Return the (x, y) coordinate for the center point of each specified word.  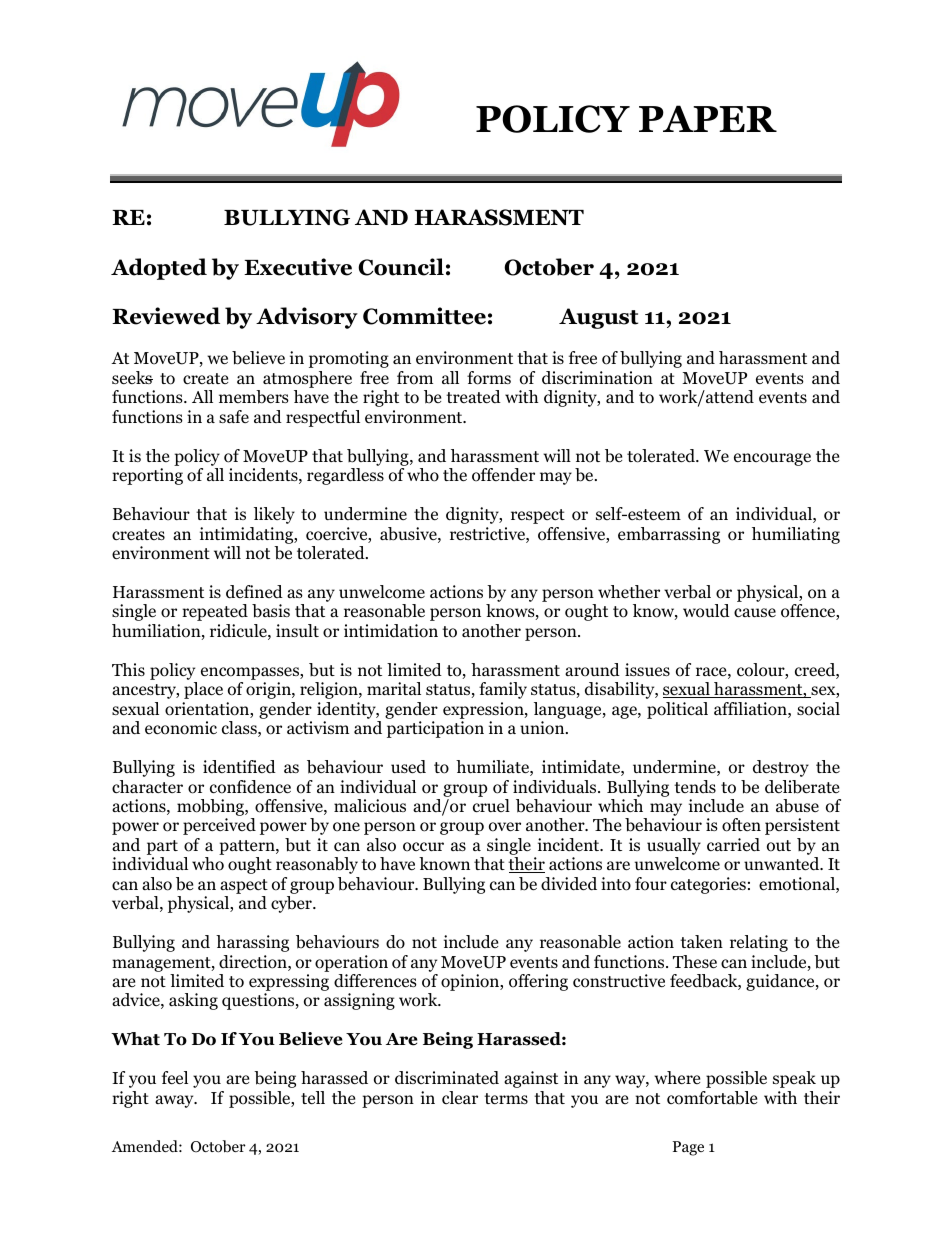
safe (234, 416)
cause (755, 612)
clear (460, 1097)
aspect (244, 886)
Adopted (159, 269)
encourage (772, 459)
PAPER (708, 118)
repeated (215, 612)
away (175, 1101)
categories (708, 885)
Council (401, 267)
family (503, 690)
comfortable (712, 1098)
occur (423, 847)
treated (473, 396)
